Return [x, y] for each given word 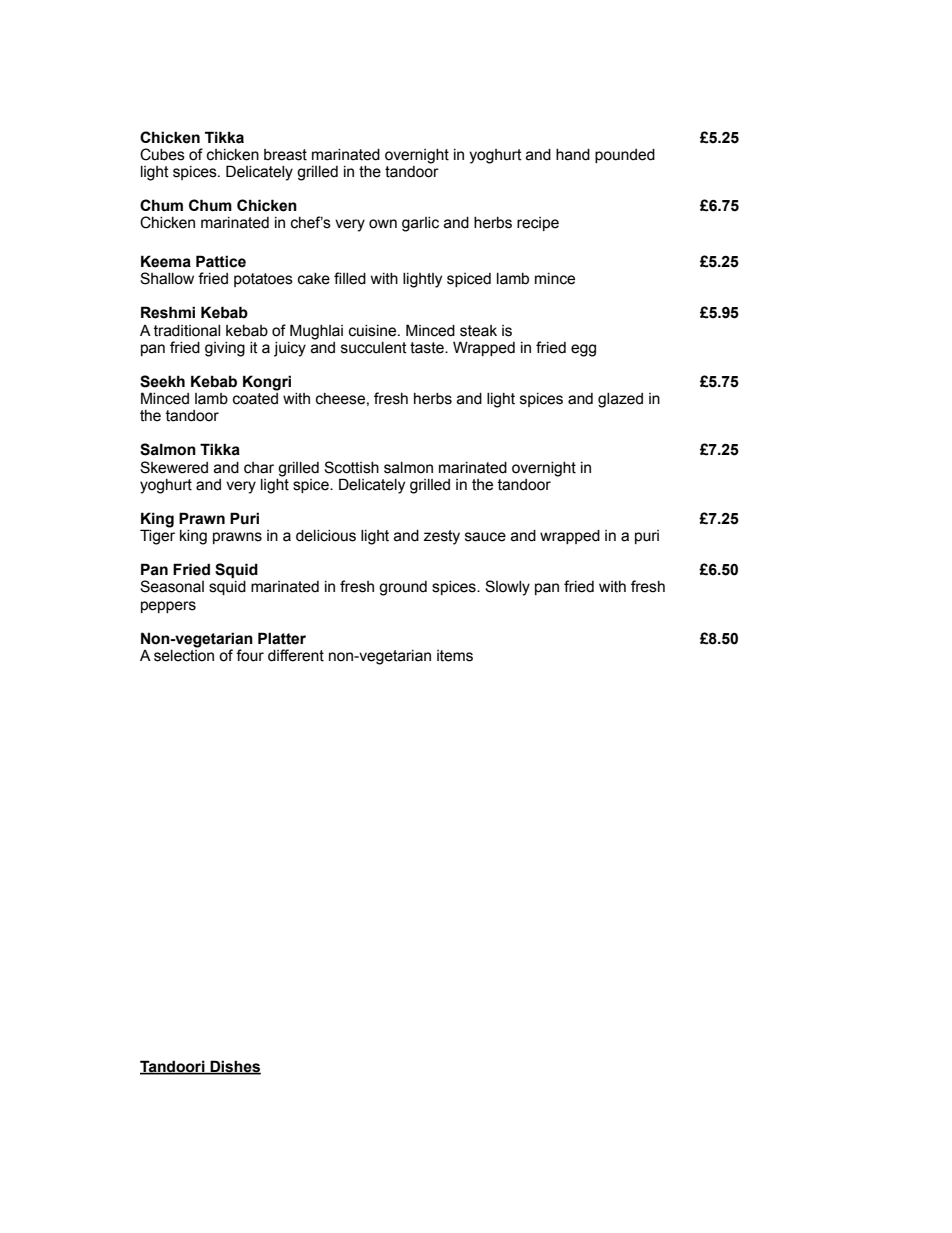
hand [573, 155]
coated [255, 397]
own [383, 224]
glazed [620, 400]
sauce [485, 537]
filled [350, 278]
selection [184, 654]
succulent [374, 348]
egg [583, 350]
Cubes [162, 154]
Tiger [157, 536]
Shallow [167, 278]
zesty [442, 537]
